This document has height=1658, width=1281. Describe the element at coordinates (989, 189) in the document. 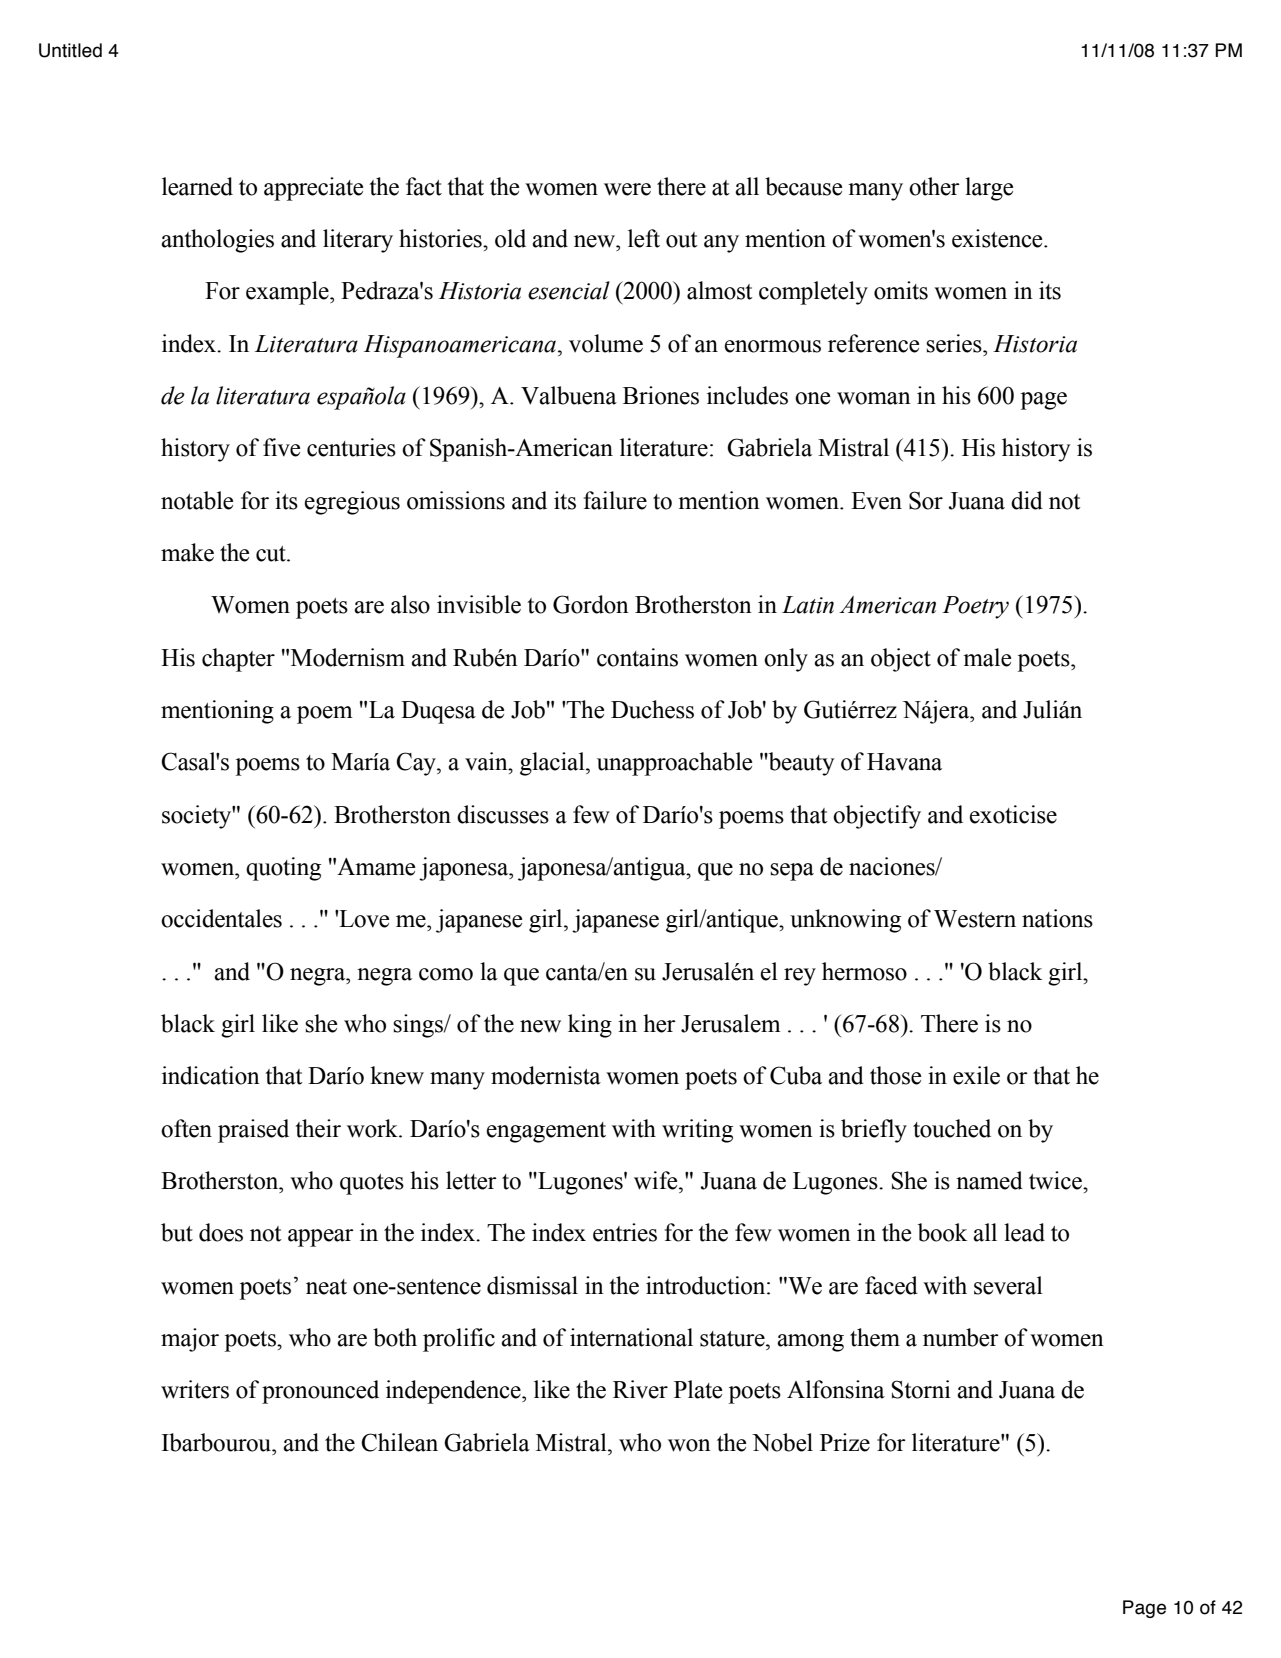

I see `large` at that location.
